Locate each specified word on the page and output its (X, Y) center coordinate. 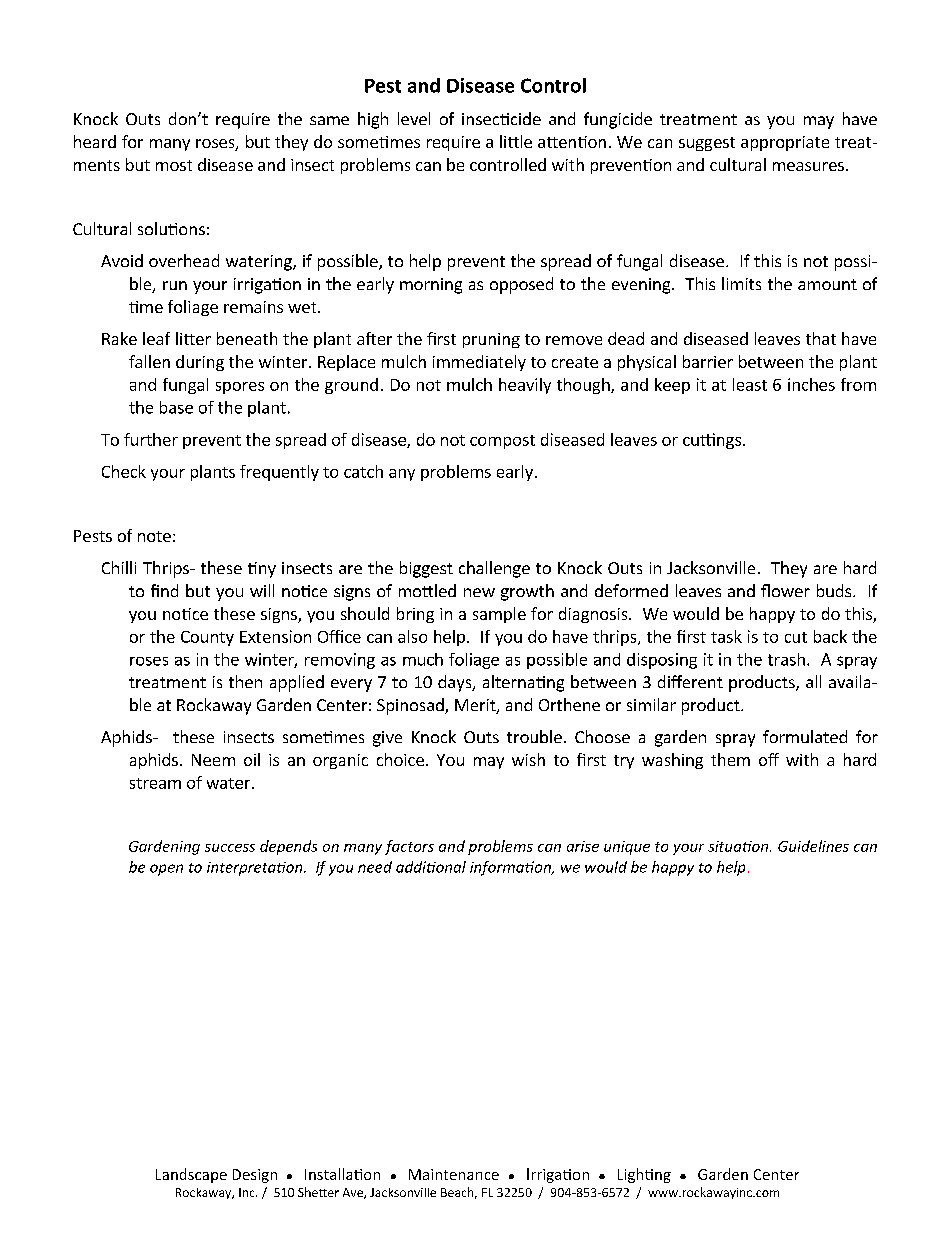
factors (409, 847)
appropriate (785, 143)
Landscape (191, 1175)
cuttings (712, 441)
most (174, 165)
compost (502, 442)
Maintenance (454, 1174)
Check (124, 471)
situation (739, 846)
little (516, 141)
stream (155, 783)
